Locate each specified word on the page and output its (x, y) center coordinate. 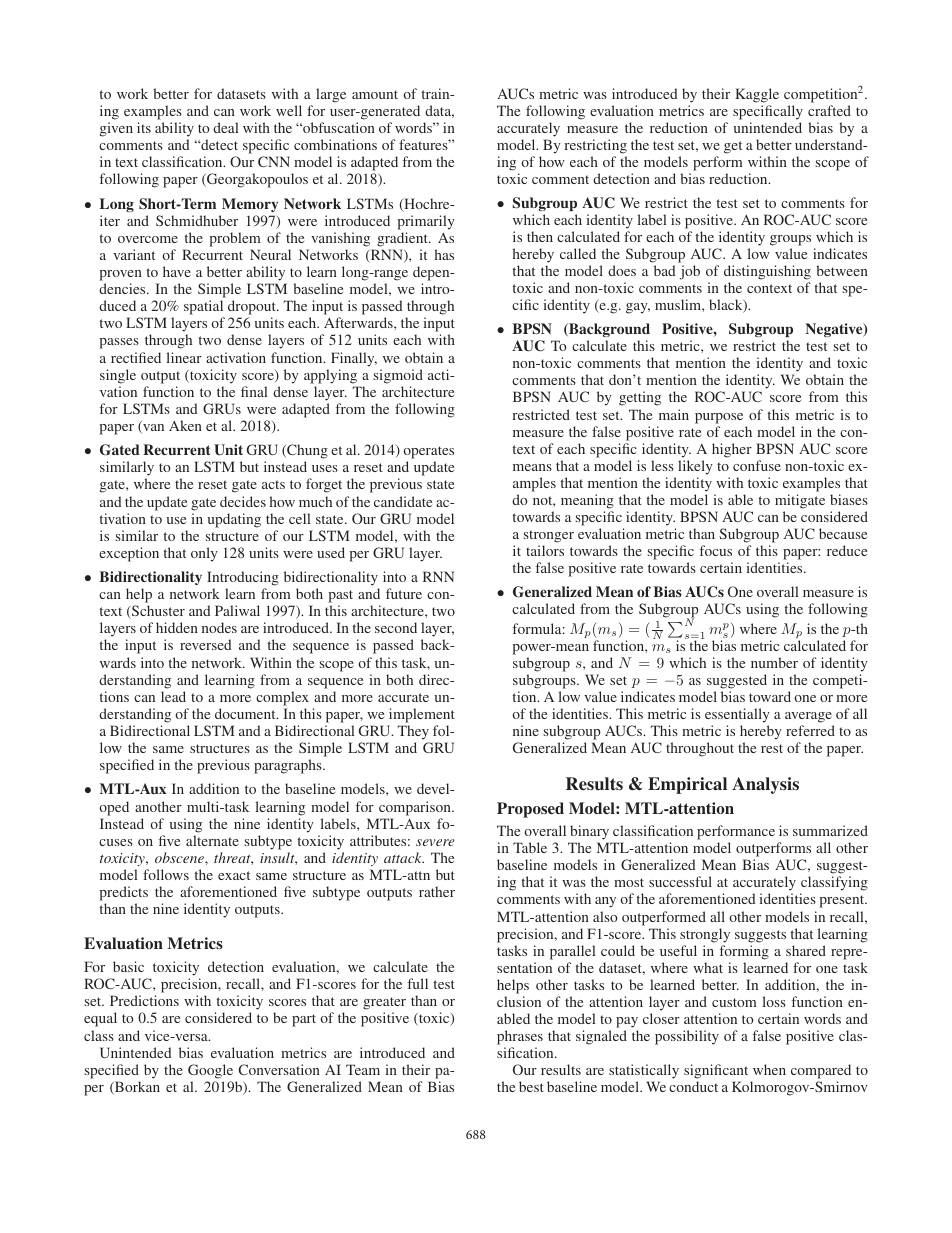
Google (210, 1073)
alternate (212, 840)
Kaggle (757, 95)
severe (435, 842)
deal (225, 127)
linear (184, 357)
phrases (520, 1037)
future (404, 593)
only (204, 554)
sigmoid (398, 376)
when (769, 1069)
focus (716, 550)
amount (375, 94)
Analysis (765, 785)
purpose (719, 418)
